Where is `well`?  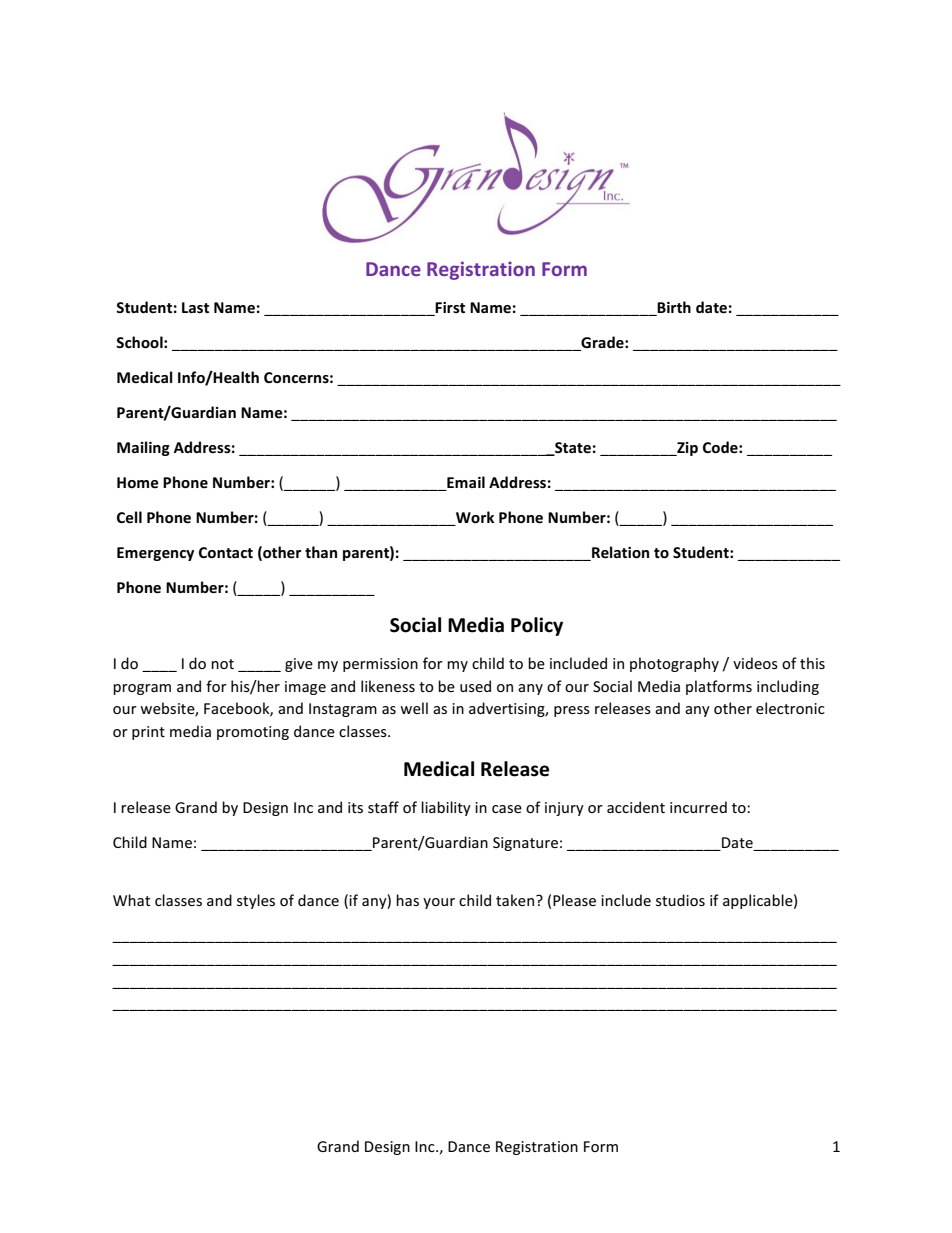
well is located at coordinates (414, 708).
